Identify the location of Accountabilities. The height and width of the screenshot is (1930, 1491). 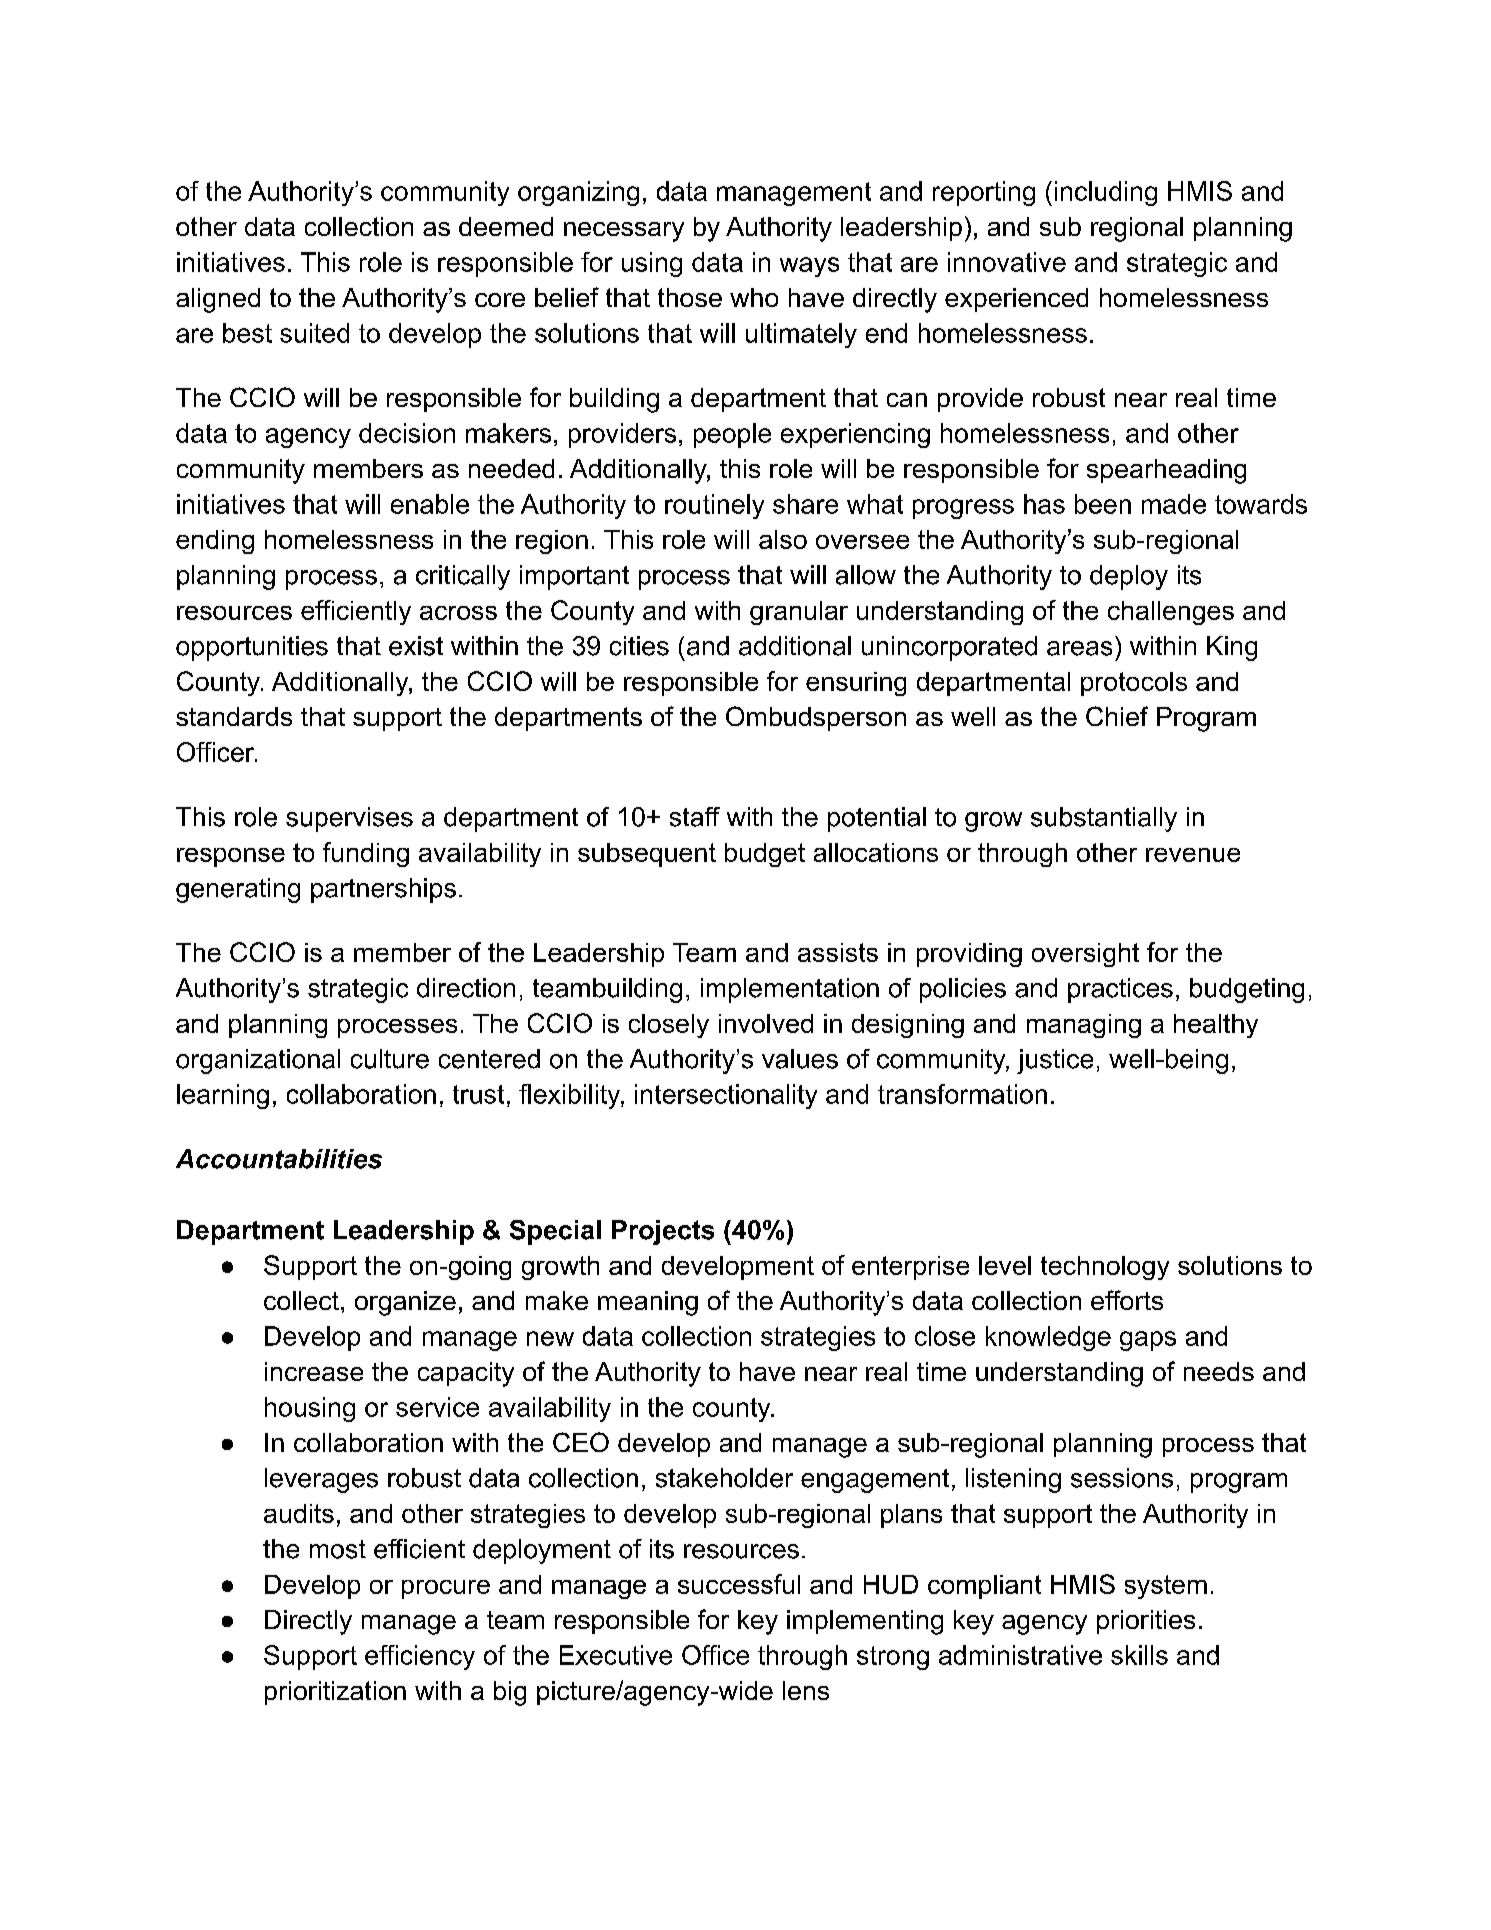
(279, 1159).
